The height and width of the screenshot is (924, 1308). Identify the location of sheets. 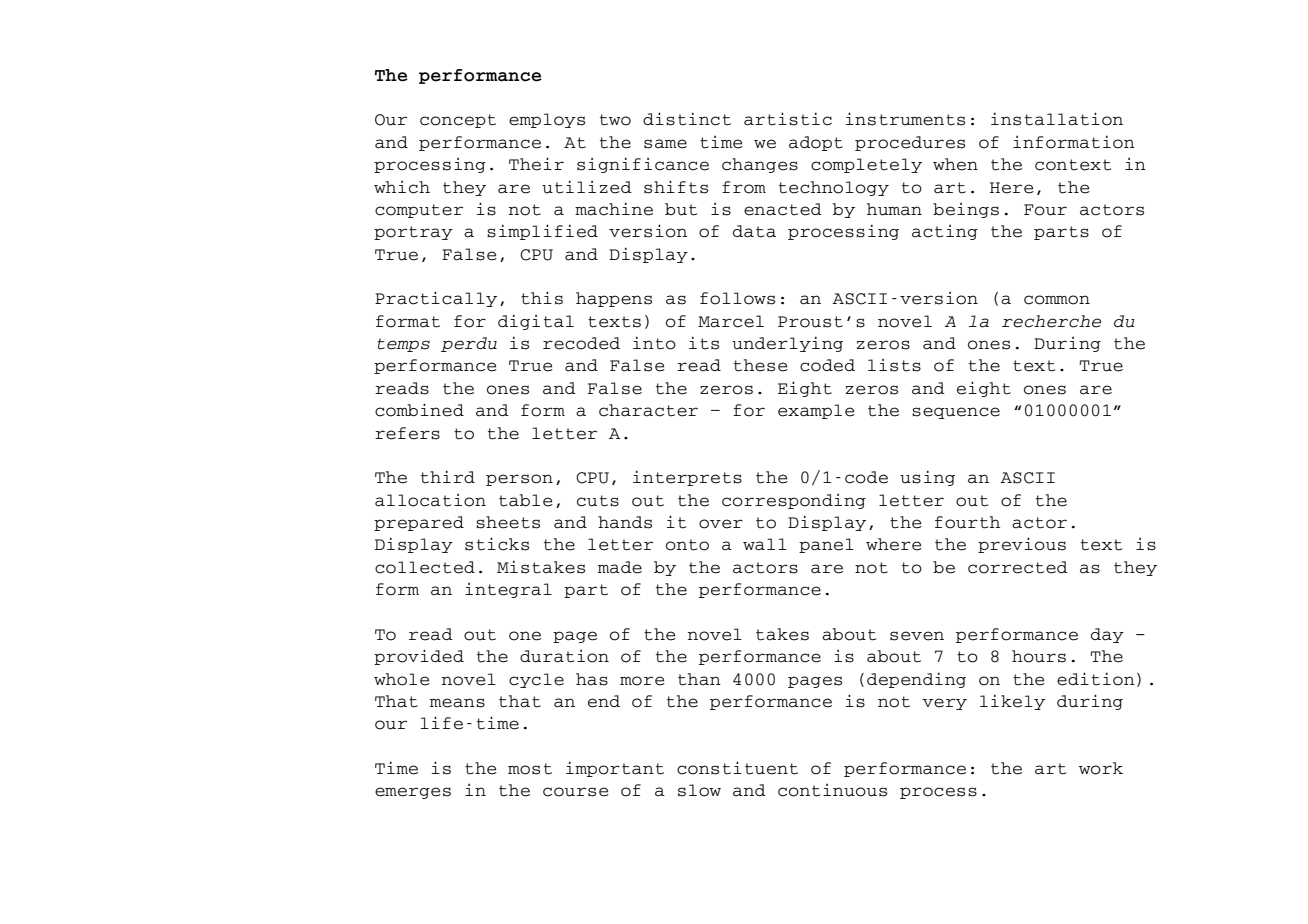
(508, 522).
